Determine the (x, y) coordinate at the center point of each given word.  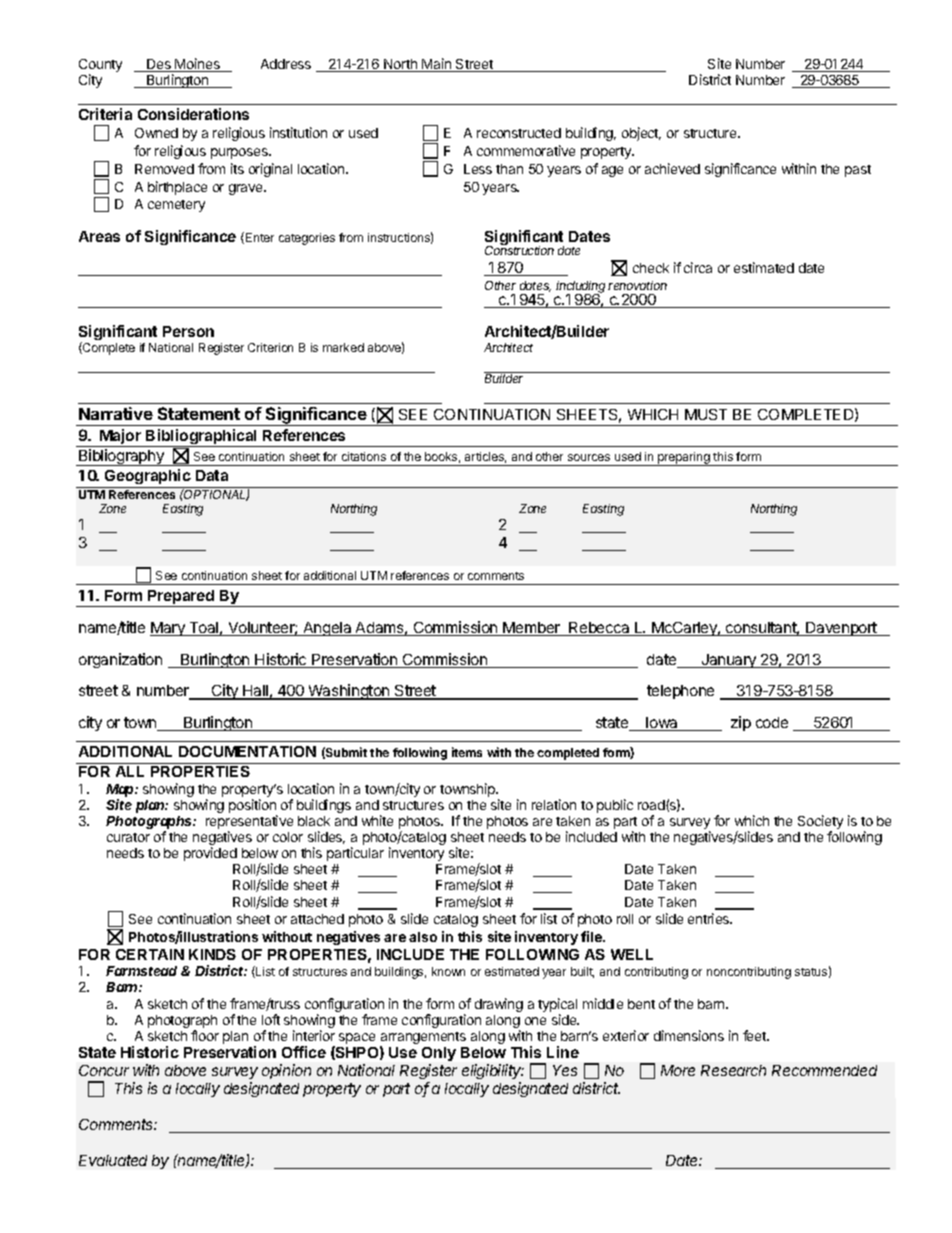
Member (532, 629)
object (641, 134)
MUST (706, 414)
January (729, 661)
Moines (198, 65)
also (423, 937)
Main (437, 65)
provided (210, 854)
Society (820, 823)
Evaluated (113, 1160)
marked (343, 347)
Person (188, 331)
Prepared (181, 598)
